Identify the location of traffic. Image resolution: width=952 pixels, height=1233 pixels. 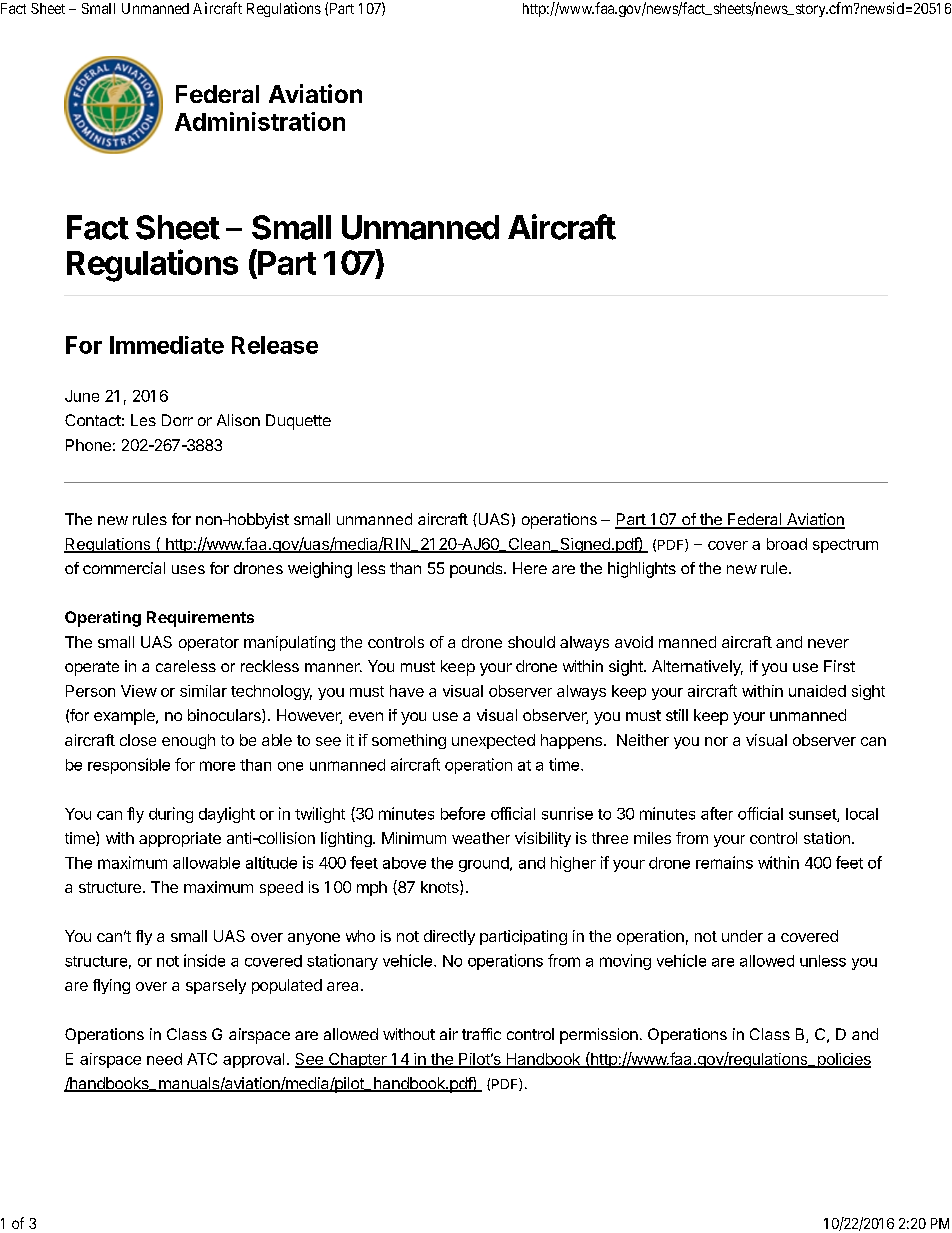
(481, 1034).
